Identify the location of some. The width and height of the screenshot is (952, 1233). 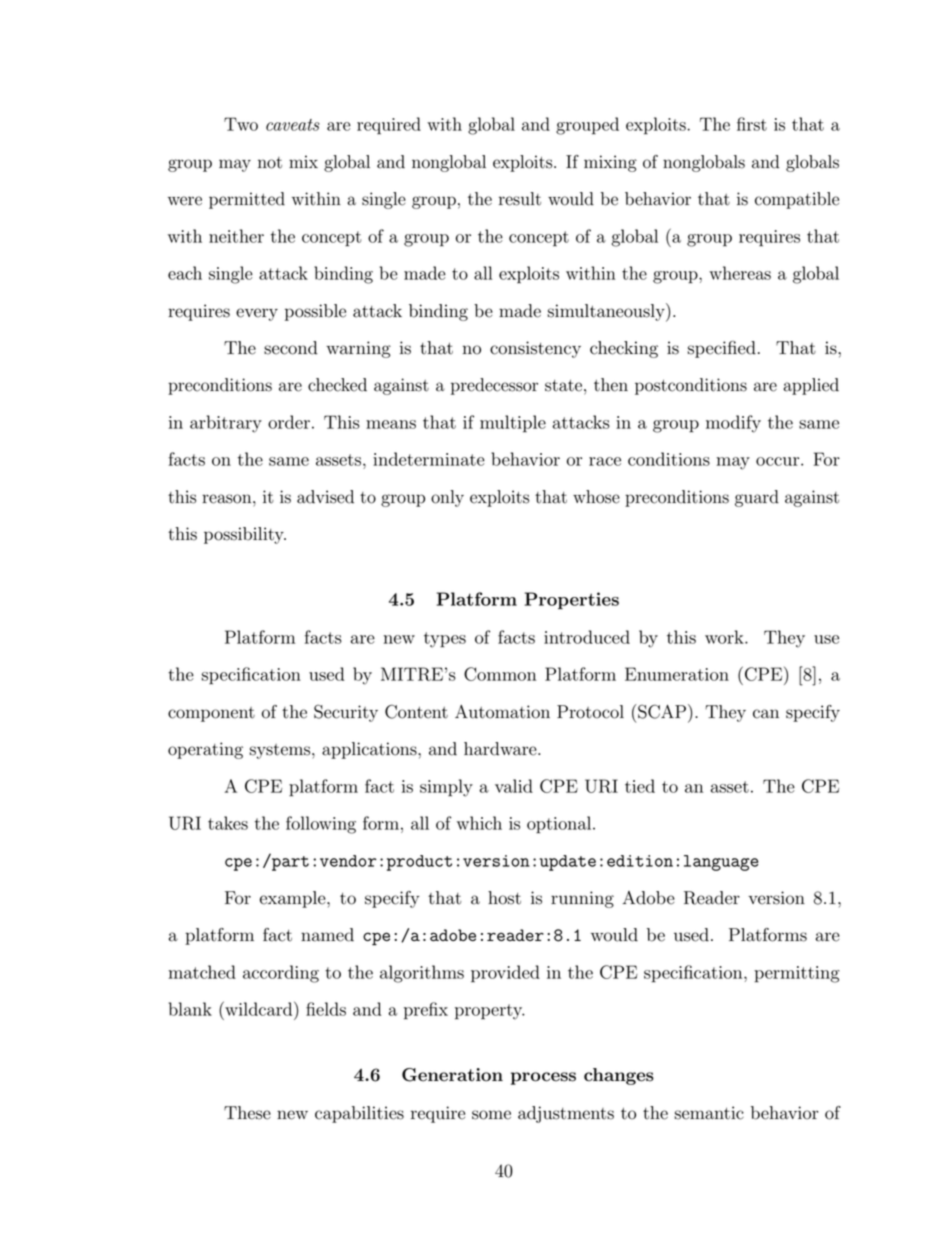
(491, 1115).
